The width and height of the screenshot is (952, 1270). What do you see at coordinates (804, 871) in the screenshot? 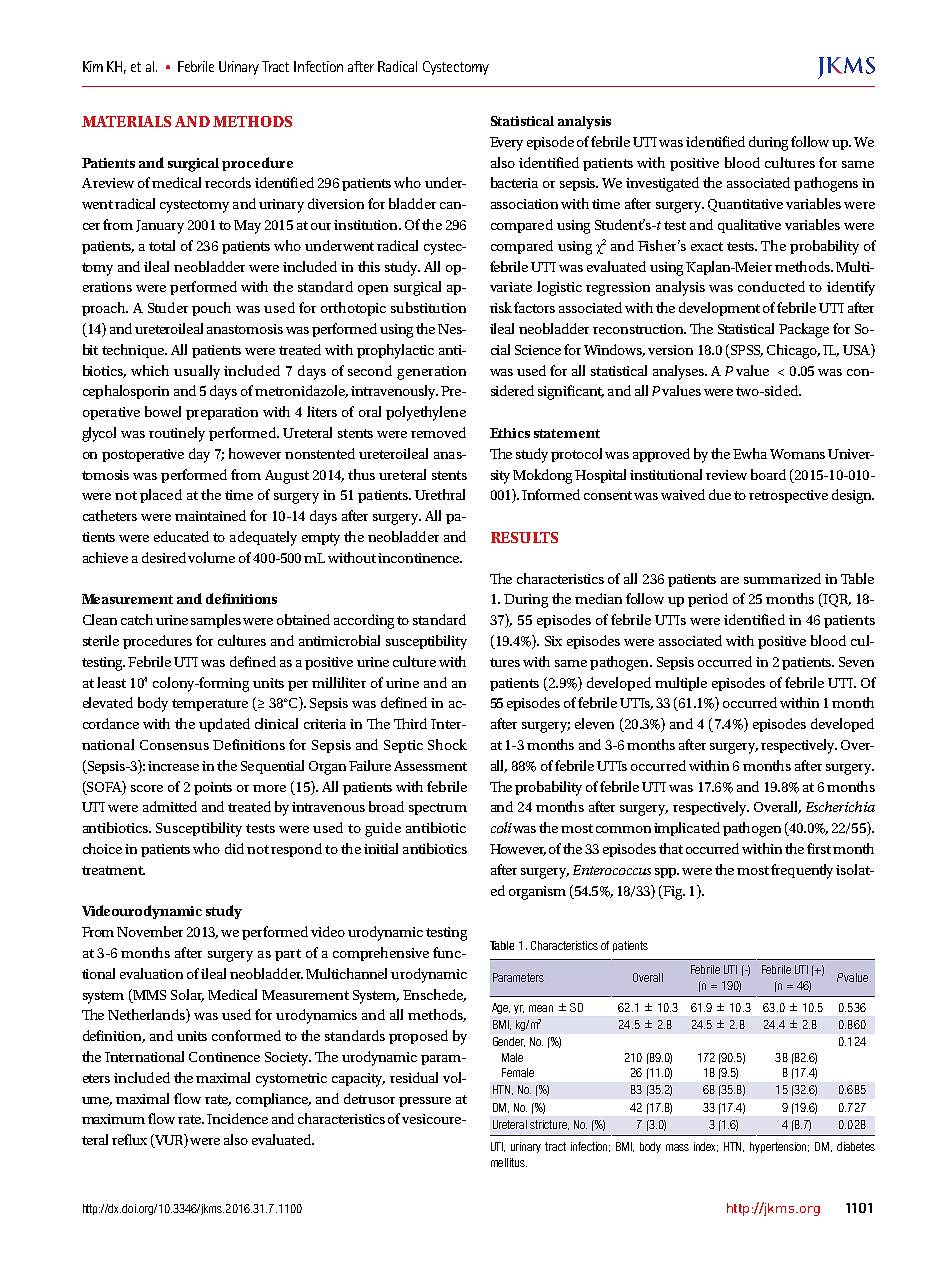
I see `frequently` at bounding box center [804, 871].
